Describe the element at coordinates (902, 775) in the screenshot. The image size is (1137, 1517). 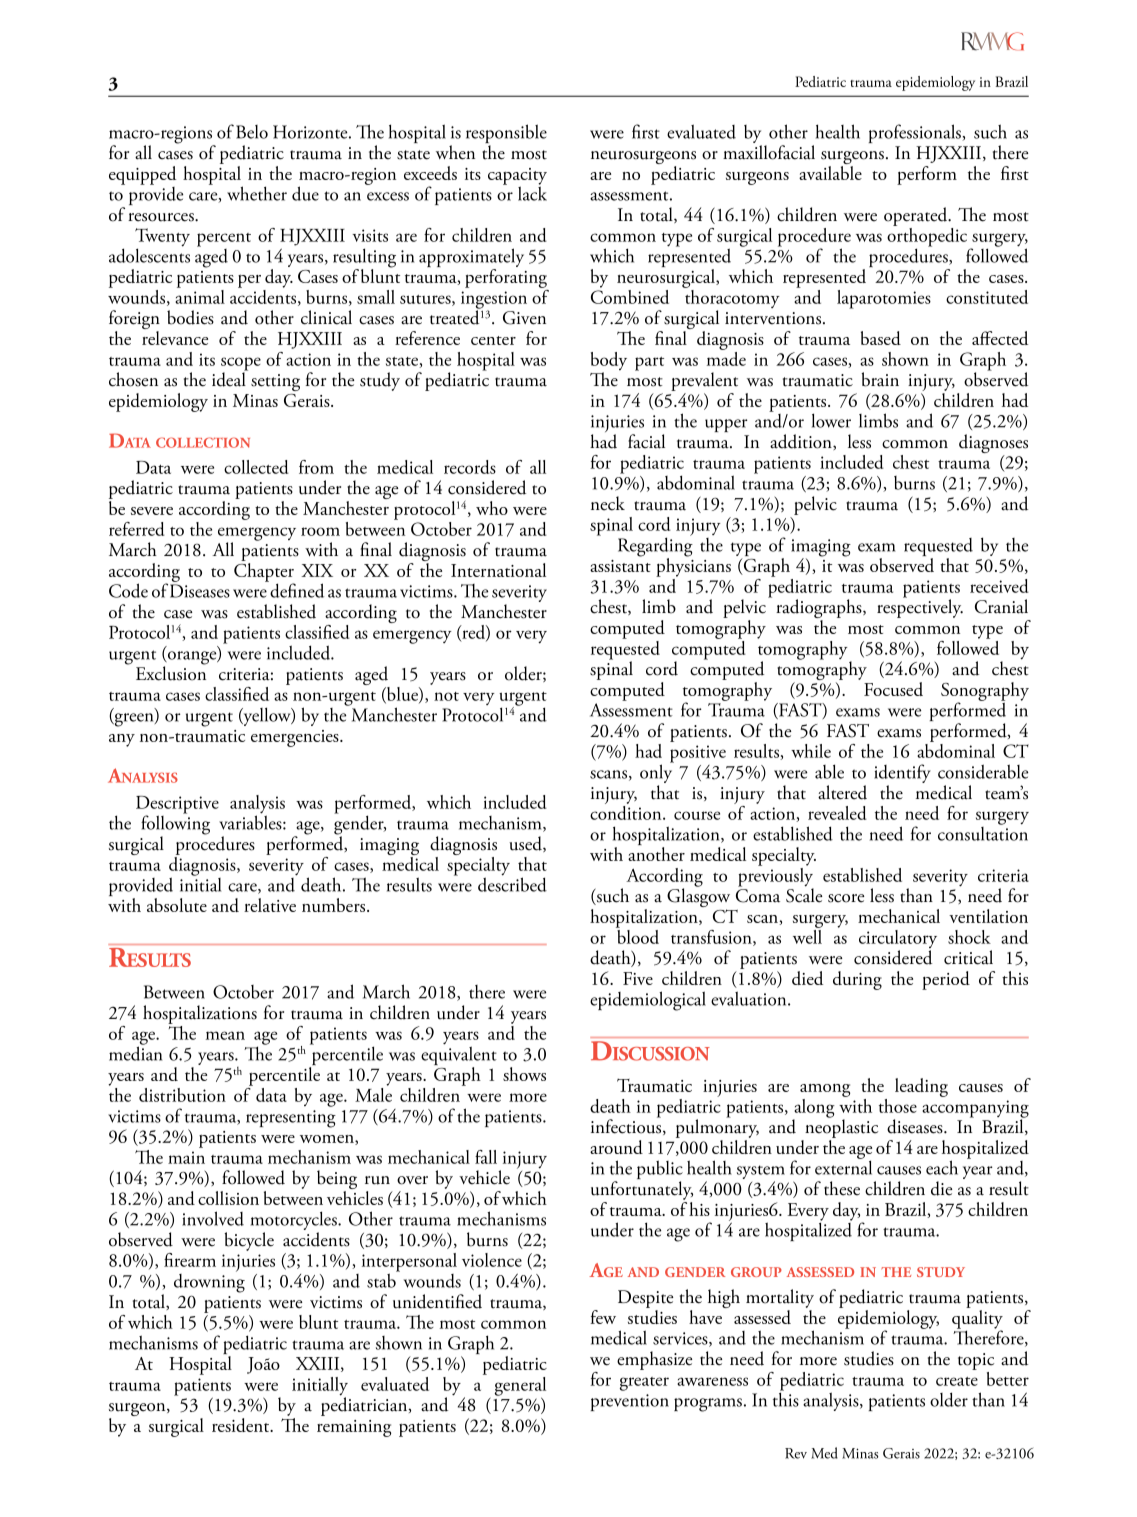
I see `identify` at that location.
